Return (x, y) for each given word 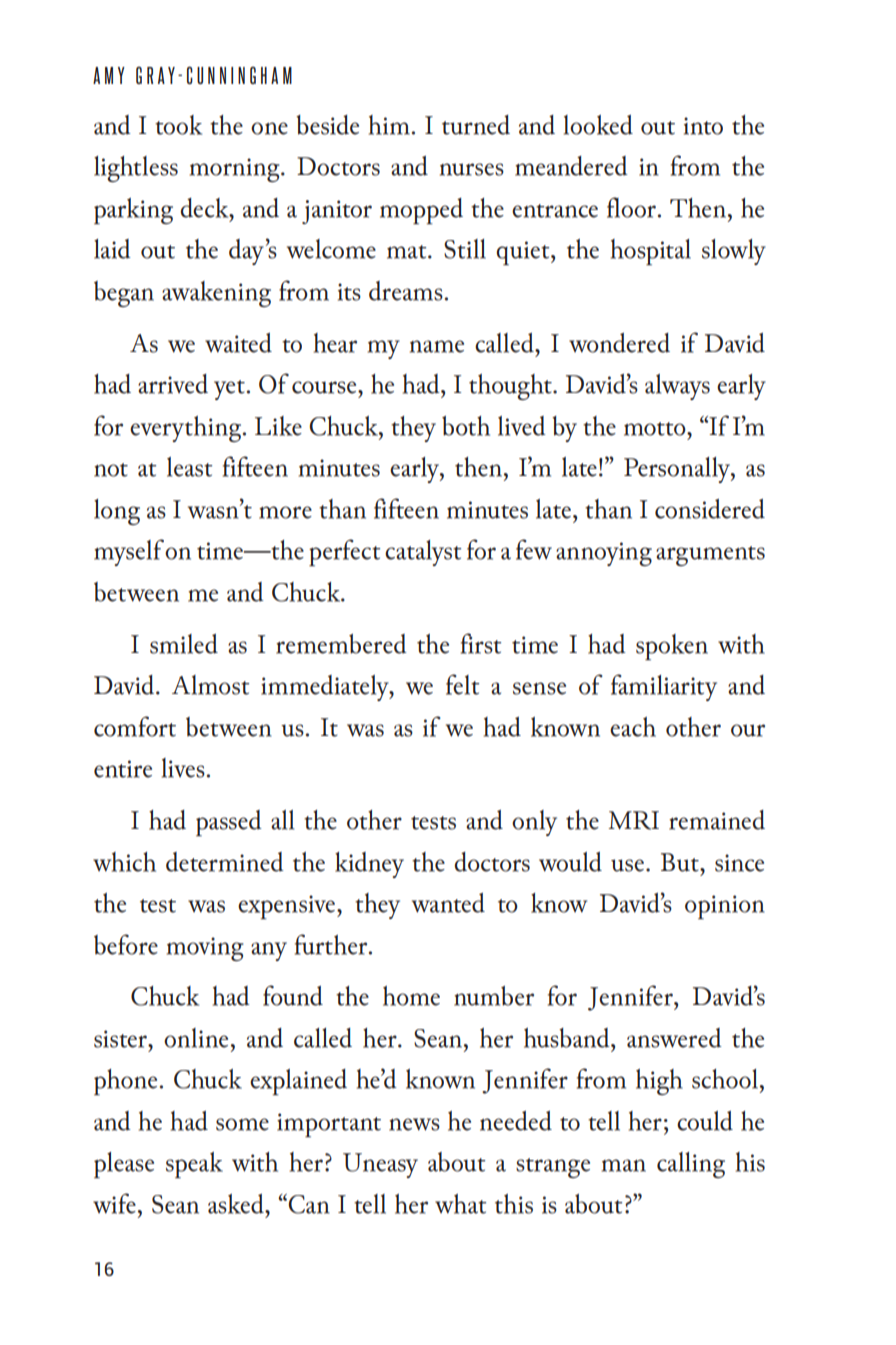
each (633, 727)
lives (183, 768)
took (178, 125)
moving (205, 949)
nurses (472, 169)
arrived (173, 384)
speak (194, 1165)
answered (674, 1038)
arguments (710, 556)
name (437, 346)
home (411, 996)
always (677, 387)
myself (129, 552)
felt (462, 684)
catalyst (423, 553)
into (703, 126)
